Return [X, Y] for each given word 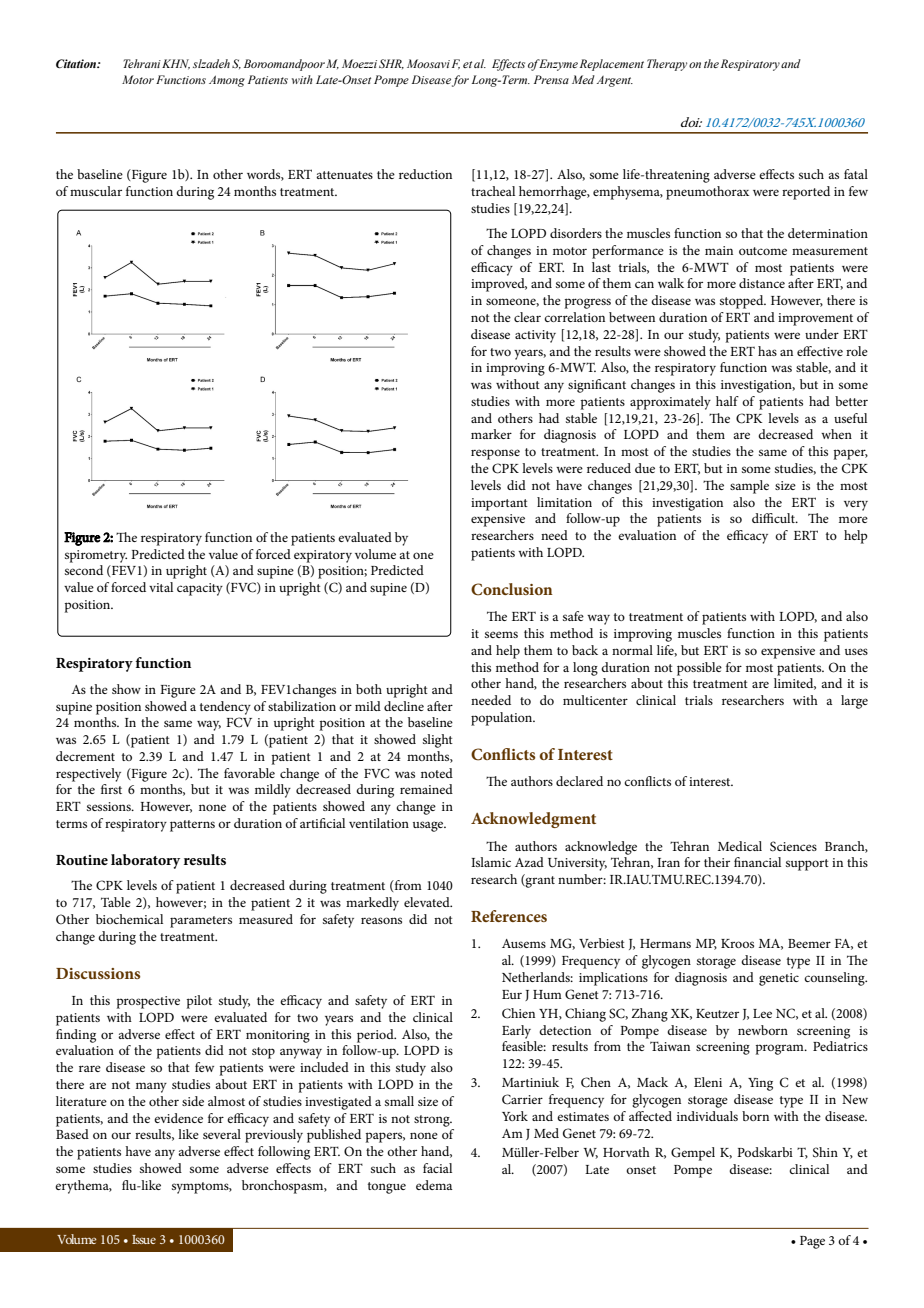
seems [501, 634]
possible [699, 669]
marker [491, 434]
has [767, 351]
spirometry [96, 556]
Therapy [667, 65]
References [509, 916]
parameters [201, 922]
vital [161, 587]
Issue [144, 1239]
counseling [835, 979]
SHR [391, 64]
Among [227, 81]
